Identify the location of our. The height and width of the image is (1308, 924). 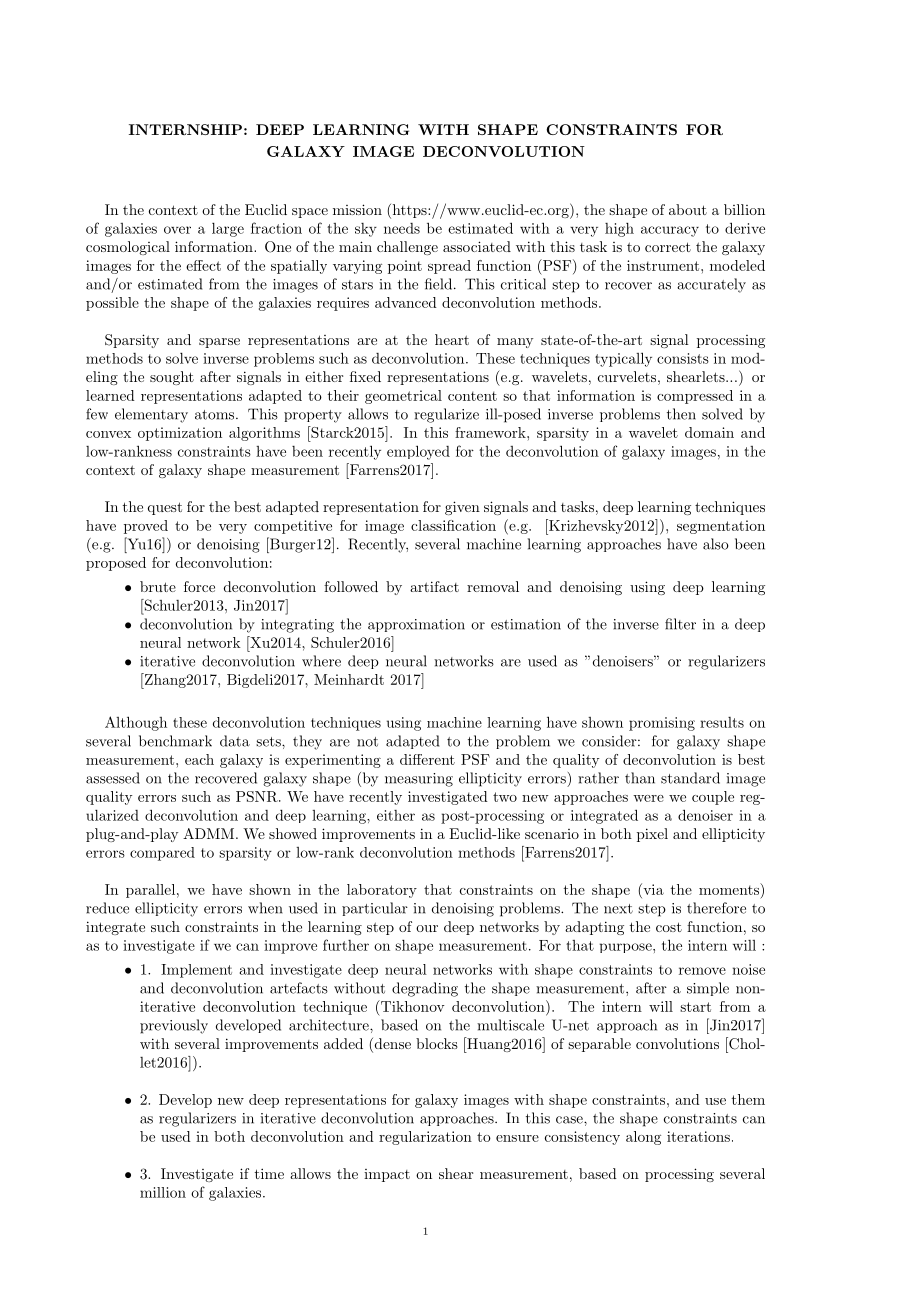
(427, 928).
